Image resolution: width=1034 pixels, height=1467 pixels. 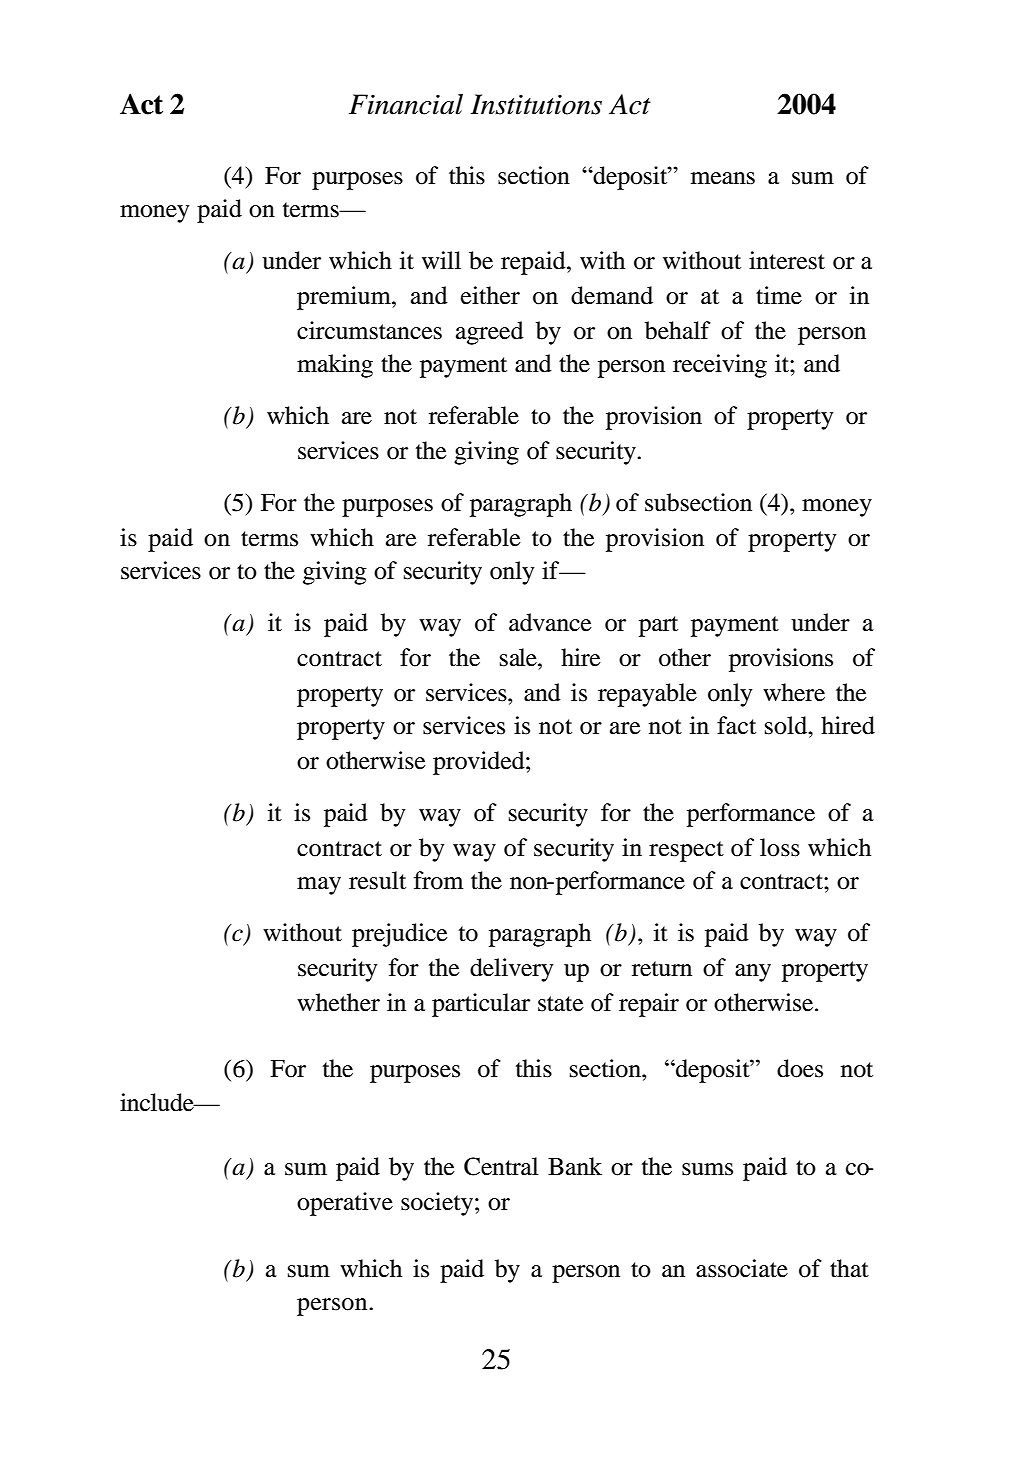 I want to click on Institutions, so click(x=536, y=104).
